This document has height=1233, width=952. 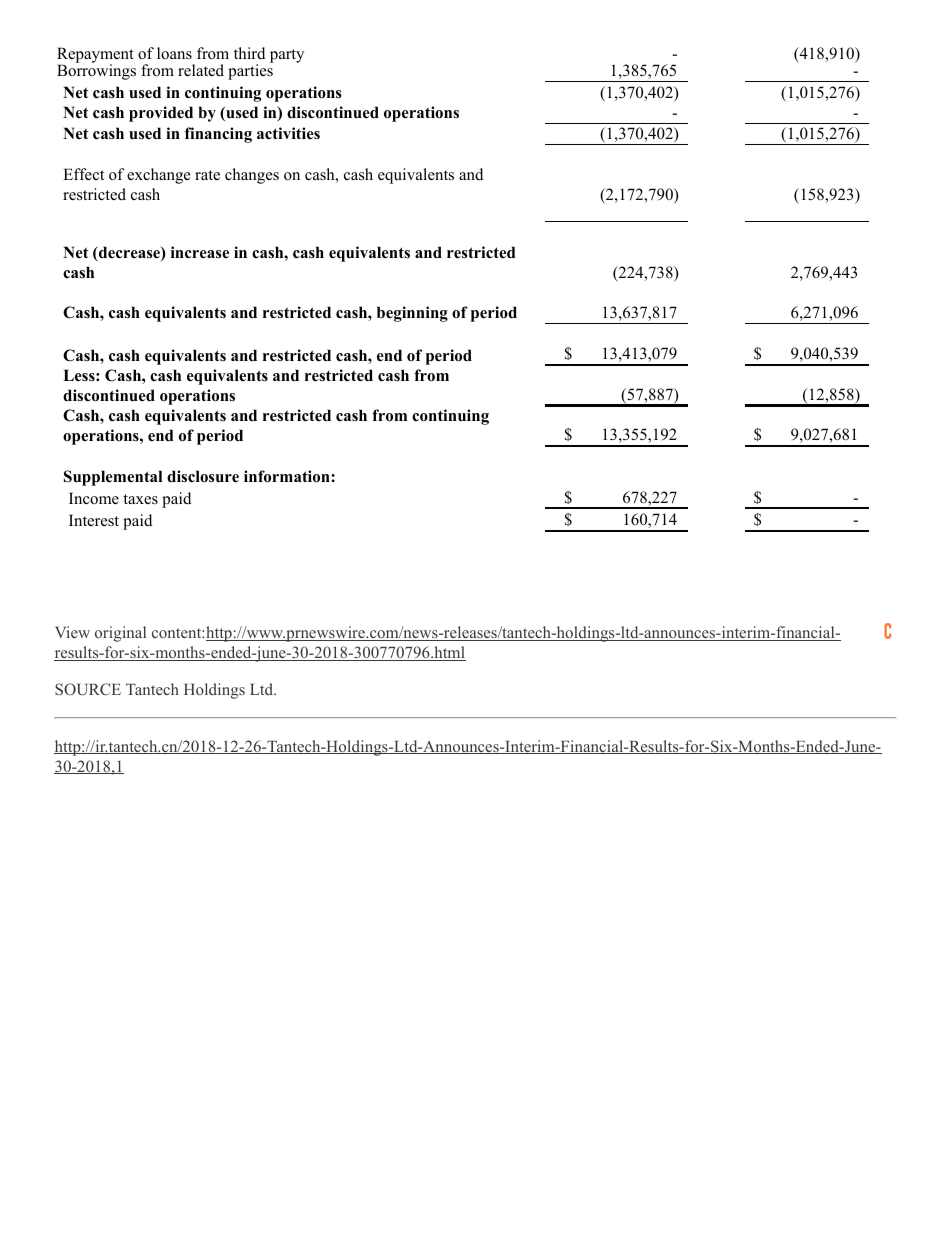 What do you see at coordinates (96, 72) in the document?
I see `Borrowings` at bounding box center [96, 72].
